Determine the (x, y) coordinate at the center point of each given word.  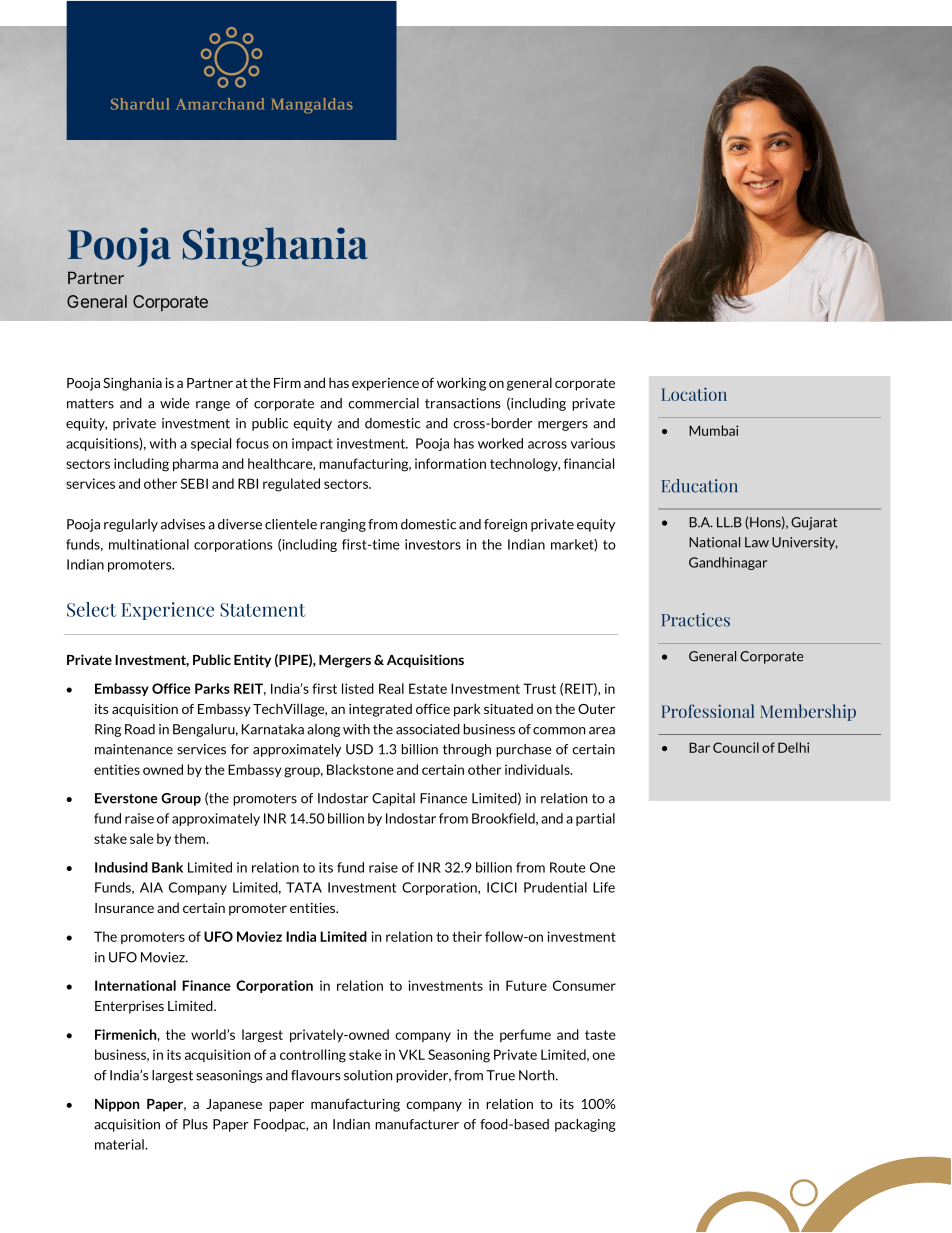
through (467, 750)
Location (694, 394)
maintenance (134, 749)
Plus (195, 1124)
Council (736, 747)
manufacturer (417, 1124)
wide (175, 403)
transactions (462, 403)
